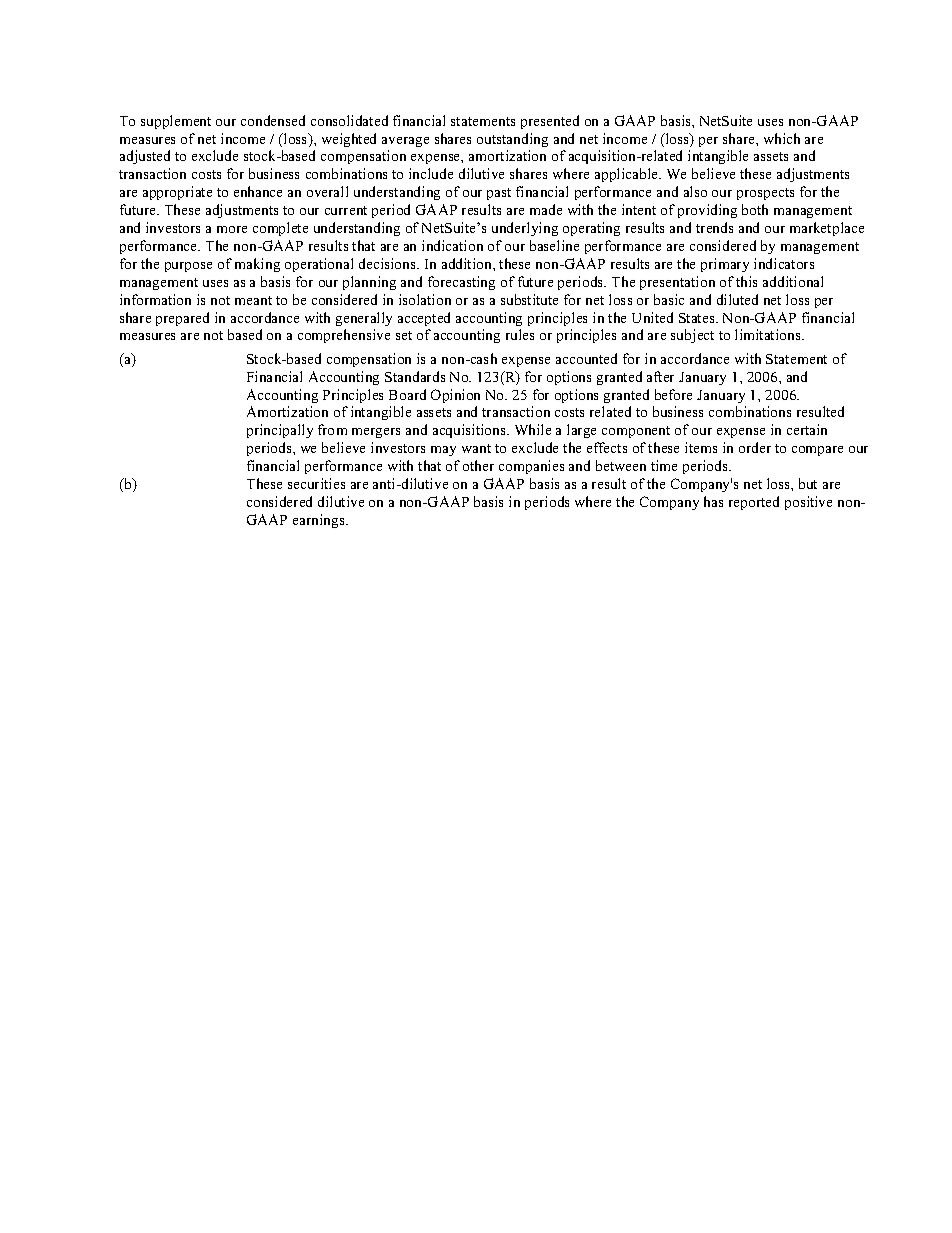  I want to click on substitute, so click(529, 299).
